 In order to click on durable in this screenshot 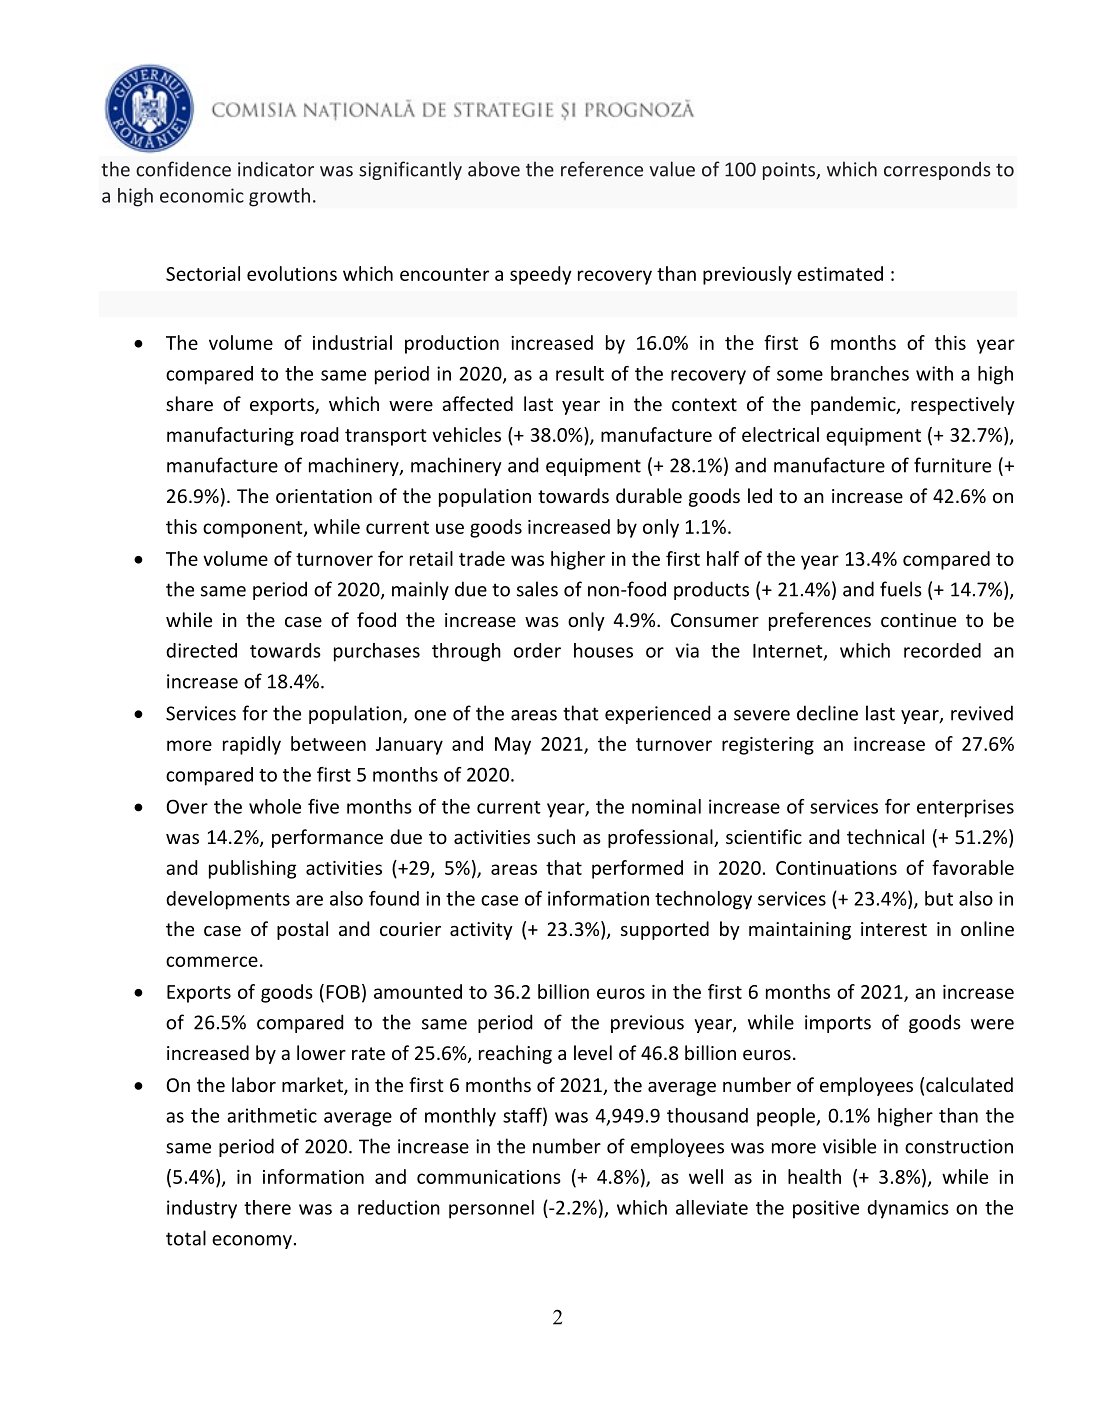, I will do `click(649, 495)`.
